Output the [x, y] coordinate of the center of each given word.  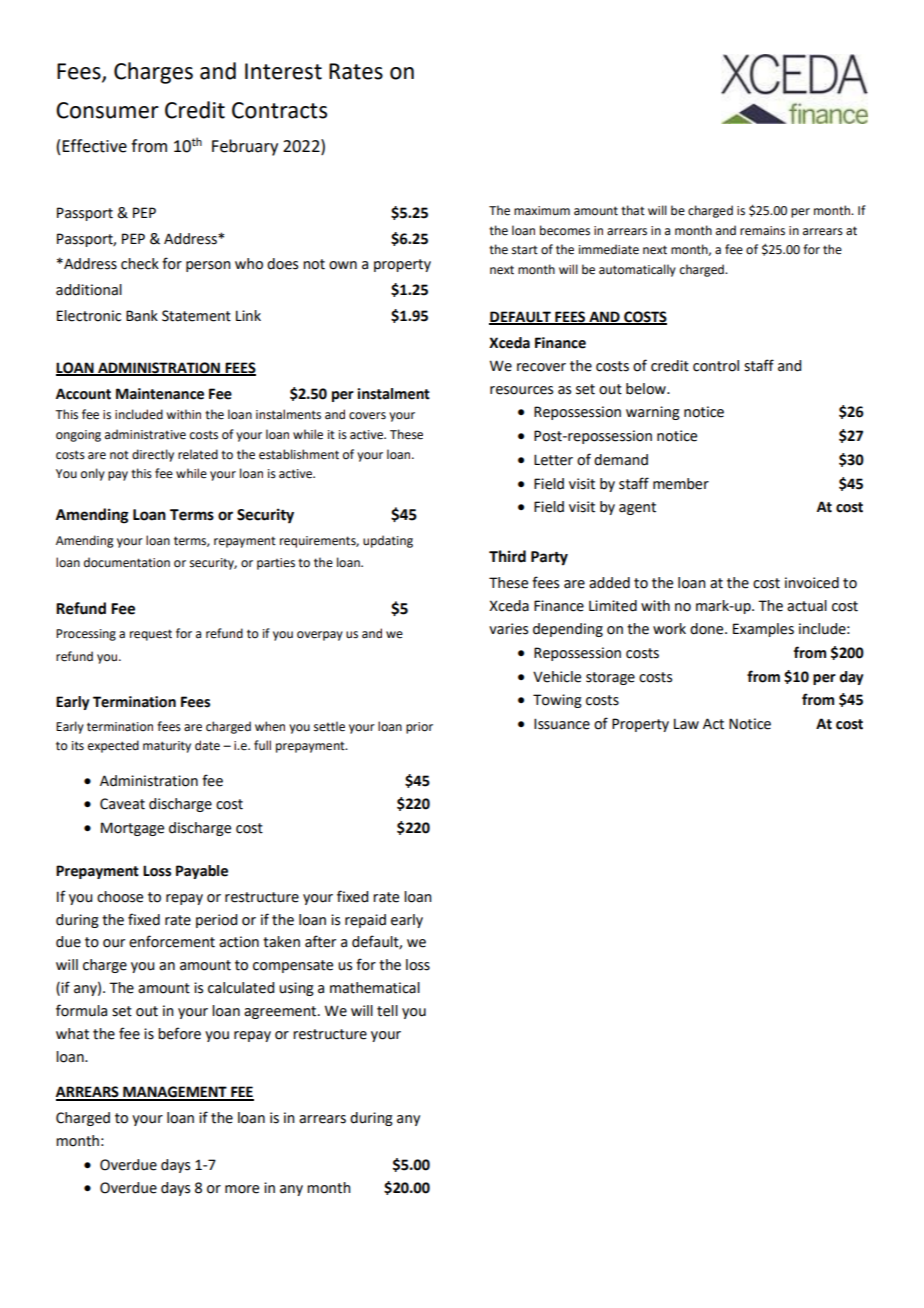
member [681, 484]
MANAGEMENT [175, 1093]
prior [419, 728]
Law [686, 724]
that [633, 210]
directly [153, 455]
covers [367, 416]
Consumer [107, 110]
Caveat [122, 804]
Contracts [279, 110]
